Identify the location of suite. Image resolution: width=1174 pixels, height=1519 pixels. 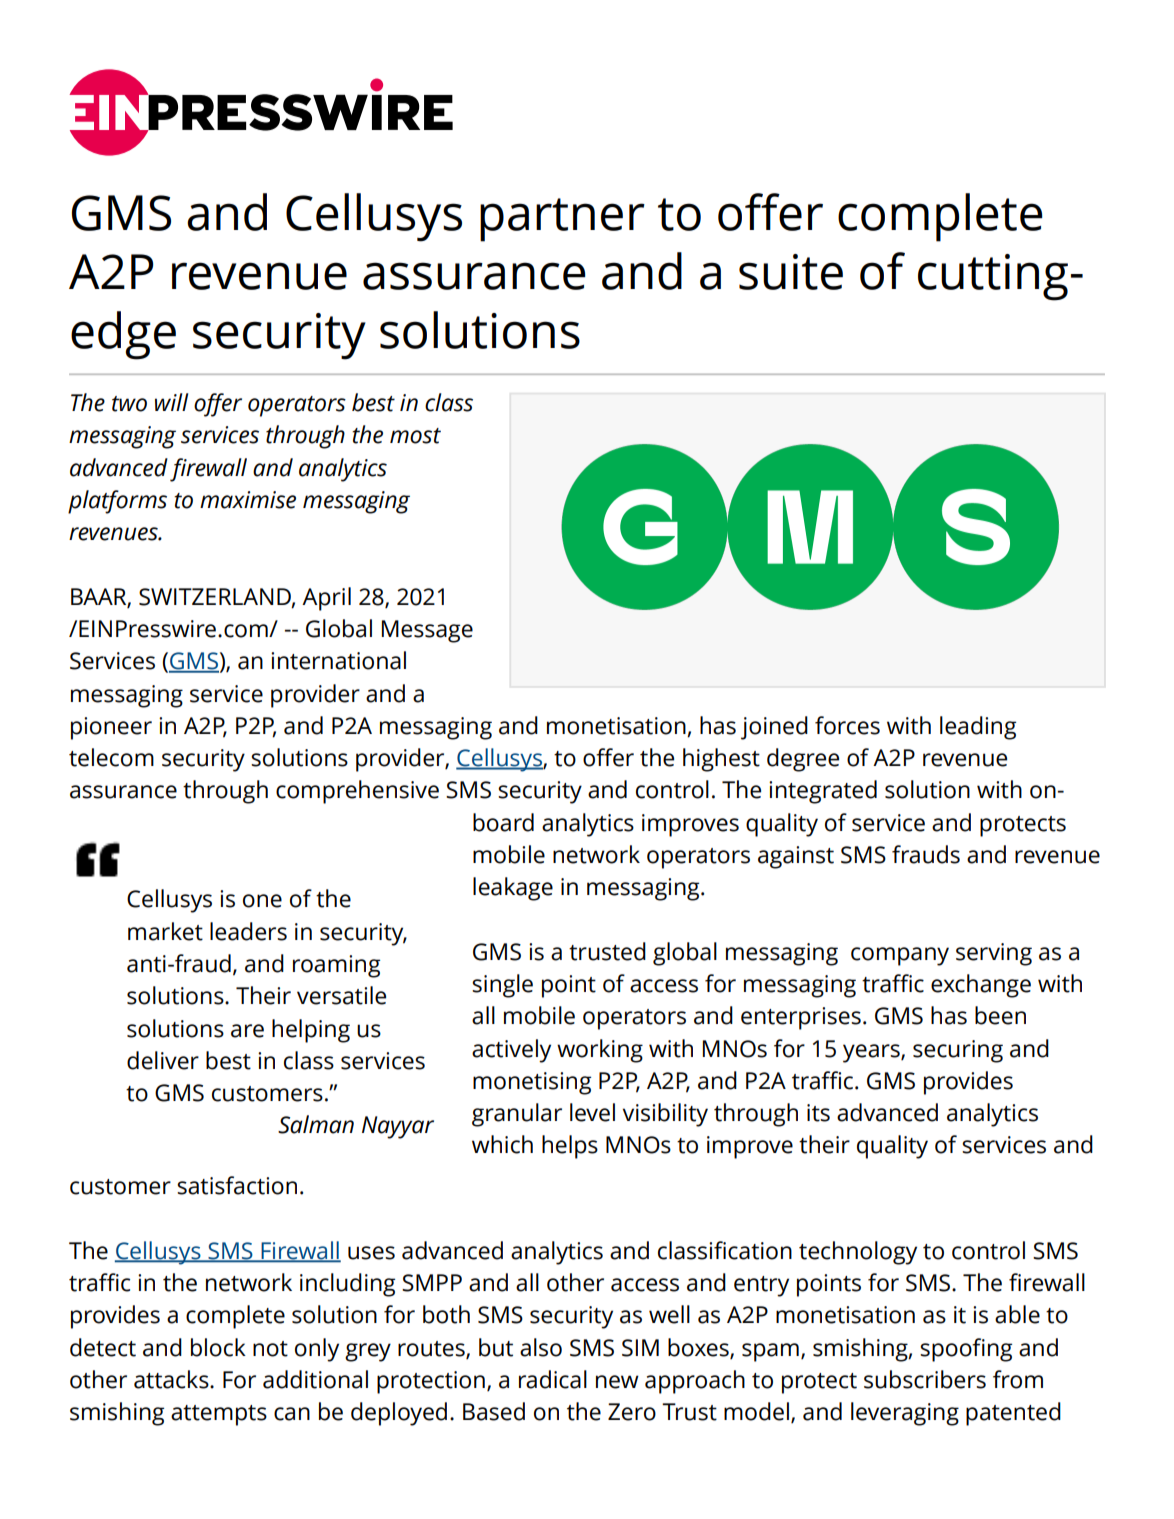
(791, 272).
